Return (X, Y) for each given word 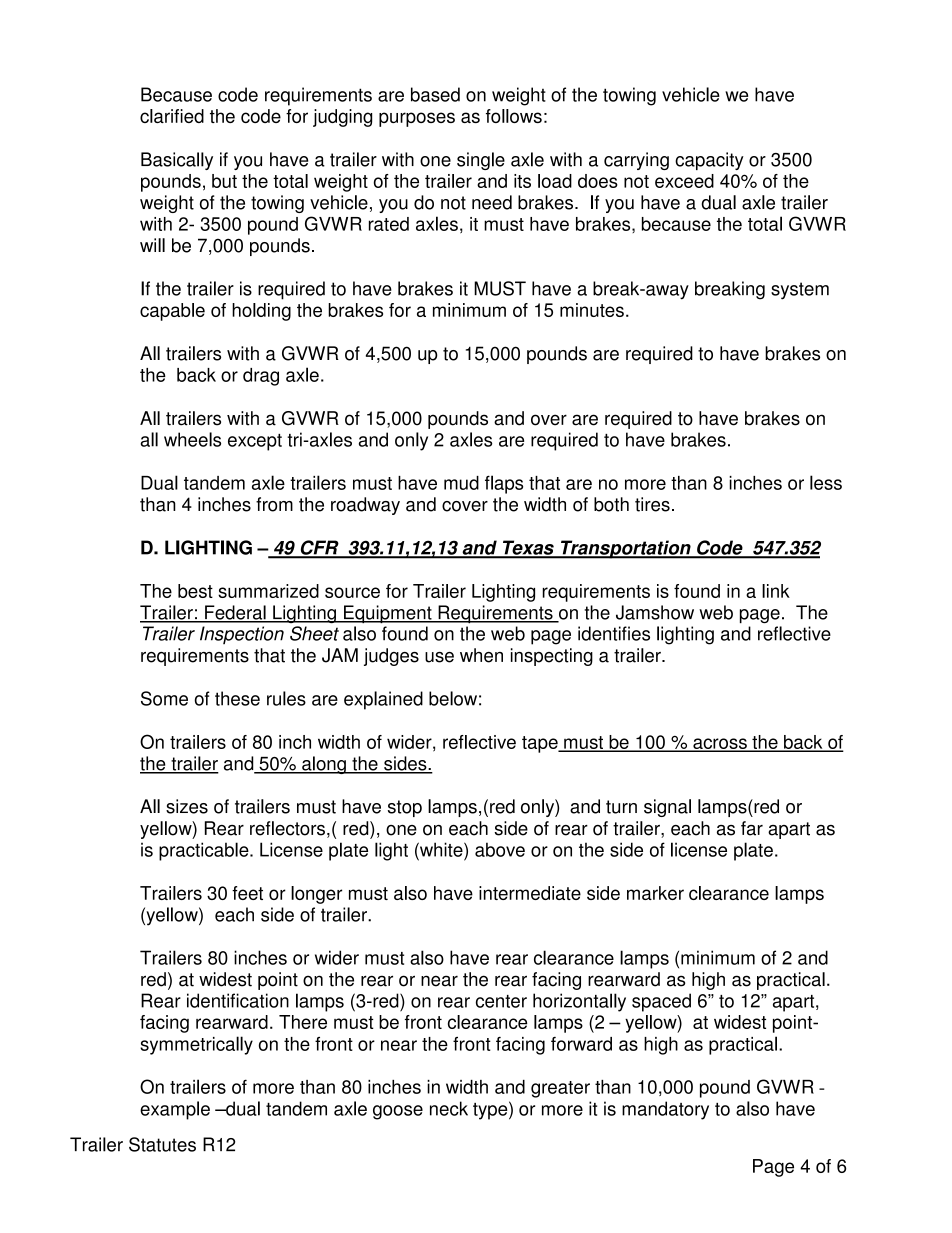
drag (261, 377)
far (752, 828)
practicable (205, 851)
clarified (172, 116)
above (500, 849)
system (800, 291)
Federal (235, 613)
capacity (709, 161)
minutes (592, 310)
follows (514, 116)
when (481, 655)
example (175, 1110)
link (776, 591)
